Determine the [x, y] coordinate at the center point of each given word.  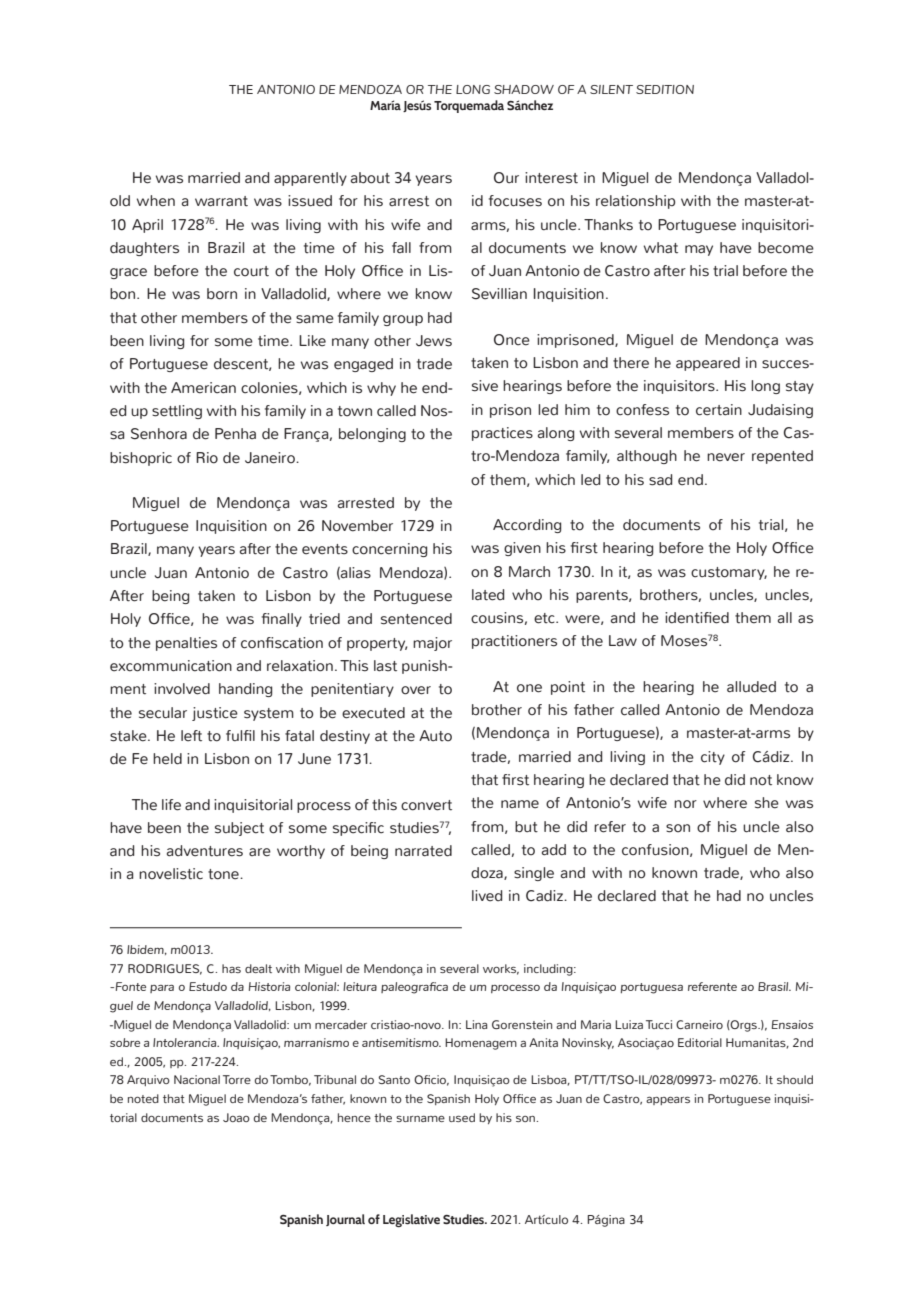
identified [697, 618]
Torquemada [469, 106]
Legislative [411, 1220]
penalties [186, 644]
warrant [221, 201]
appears [668, 1100]
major [432, 644]
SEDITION [665, 89]
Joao [236, 1117]
